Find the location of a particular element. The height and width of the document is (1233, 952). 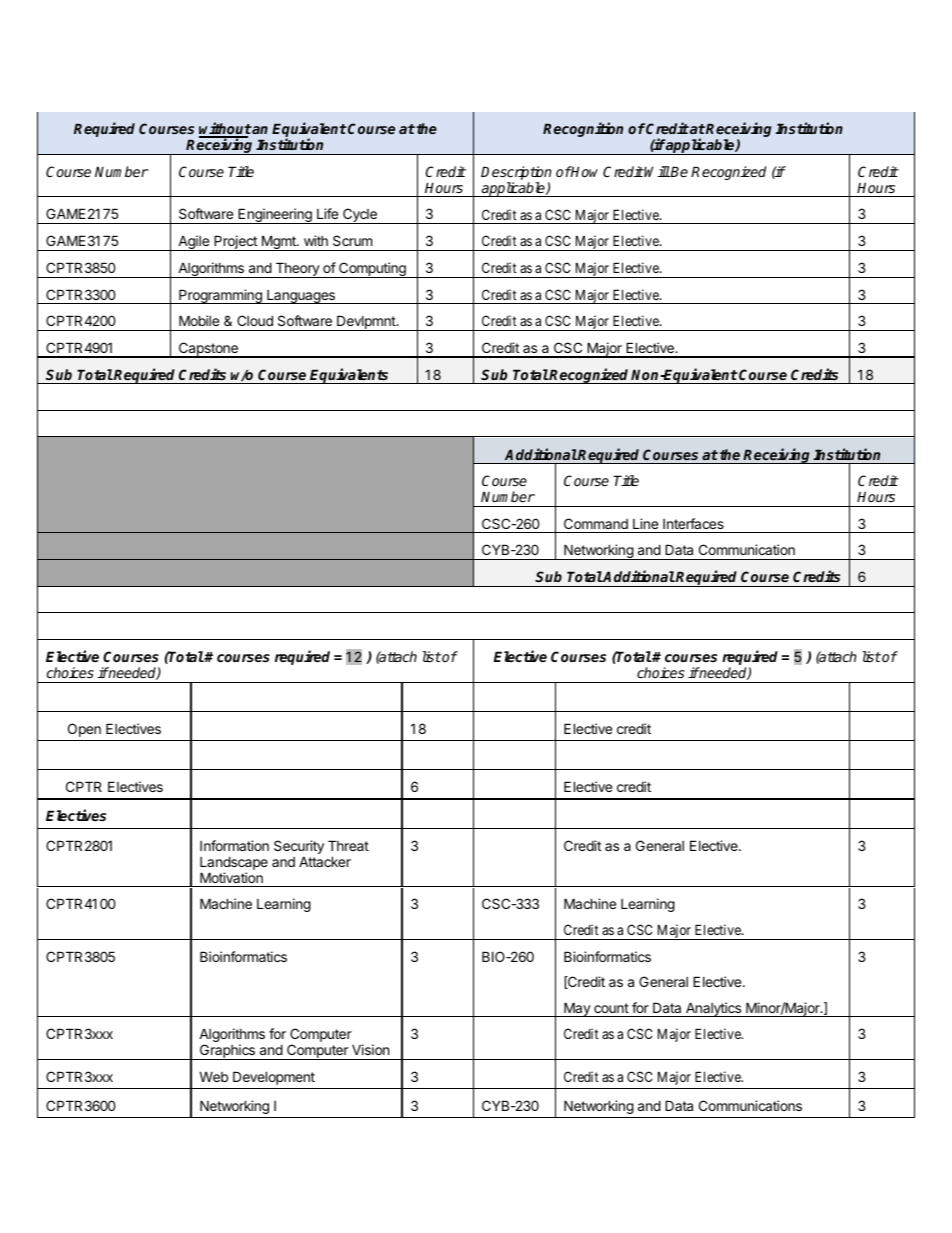

Open is located at coordinates (84, 730).
